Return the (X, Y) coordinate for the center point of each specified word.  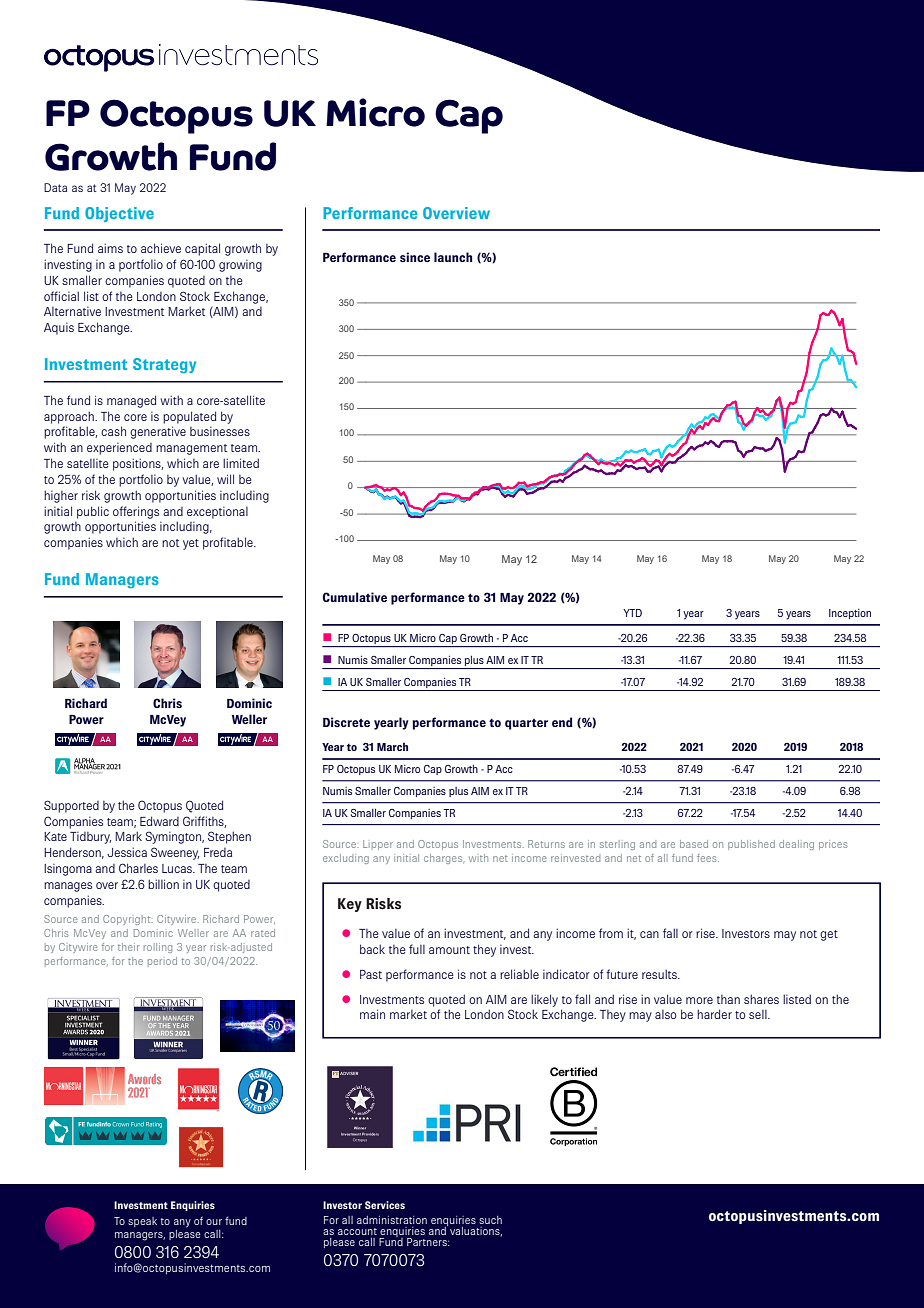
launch (453, 257)
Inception (850, 614)
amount (449, 950)
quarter (526, 724)
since (415, 257)
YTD (632, 613)
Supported (71, 806)
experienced (119, 449)
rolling (158, 948)
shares (761, 999)
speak (142, 1222)
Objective (119, 214)
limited (241, 463)
